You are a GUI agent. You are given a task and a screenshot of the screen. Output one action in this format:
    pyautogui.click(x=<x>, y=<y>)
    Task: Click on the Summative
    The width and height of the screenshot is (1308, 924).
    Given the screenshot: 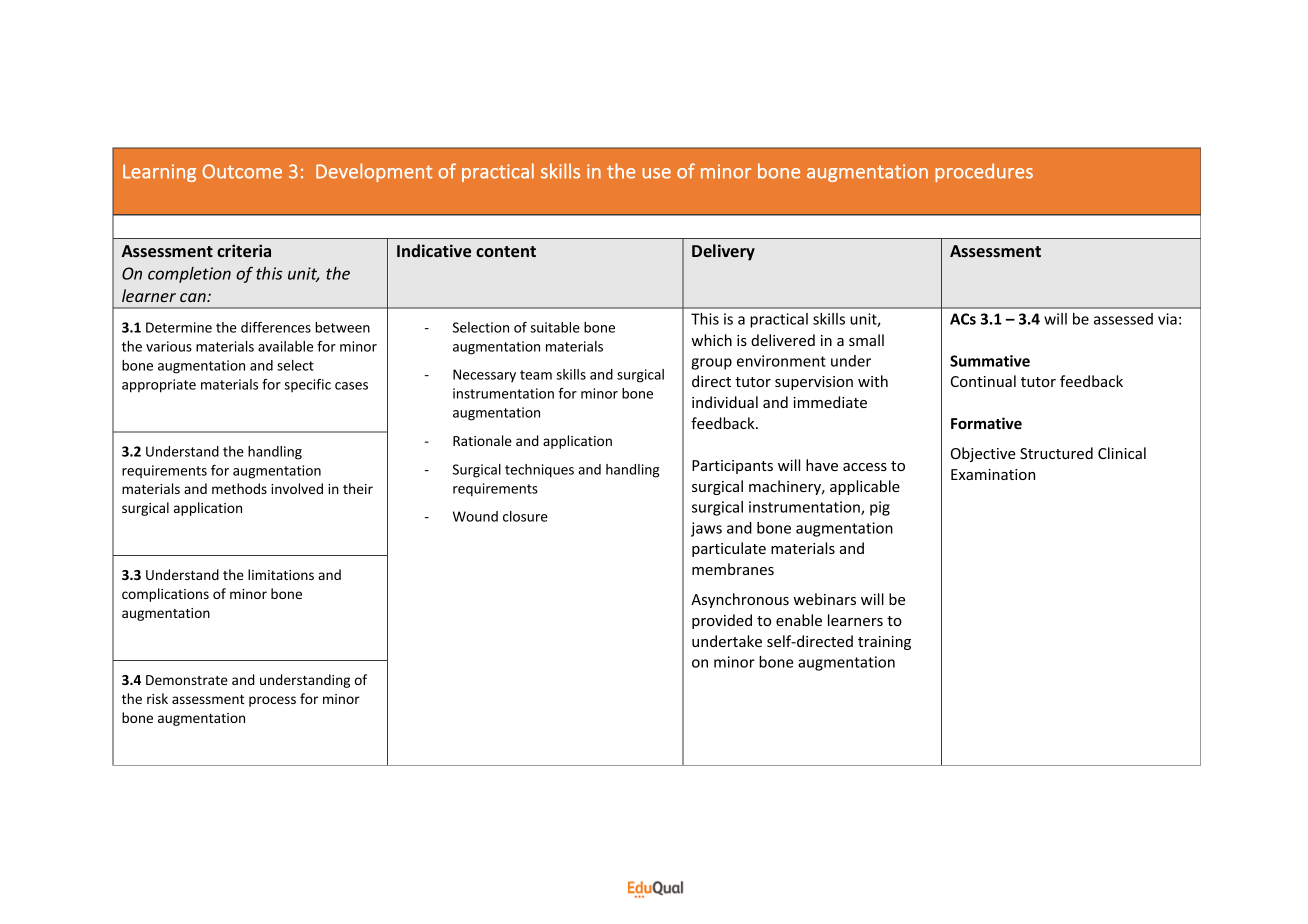 What is the action you would take?
    pyautogui.click(x=990, y=361)
